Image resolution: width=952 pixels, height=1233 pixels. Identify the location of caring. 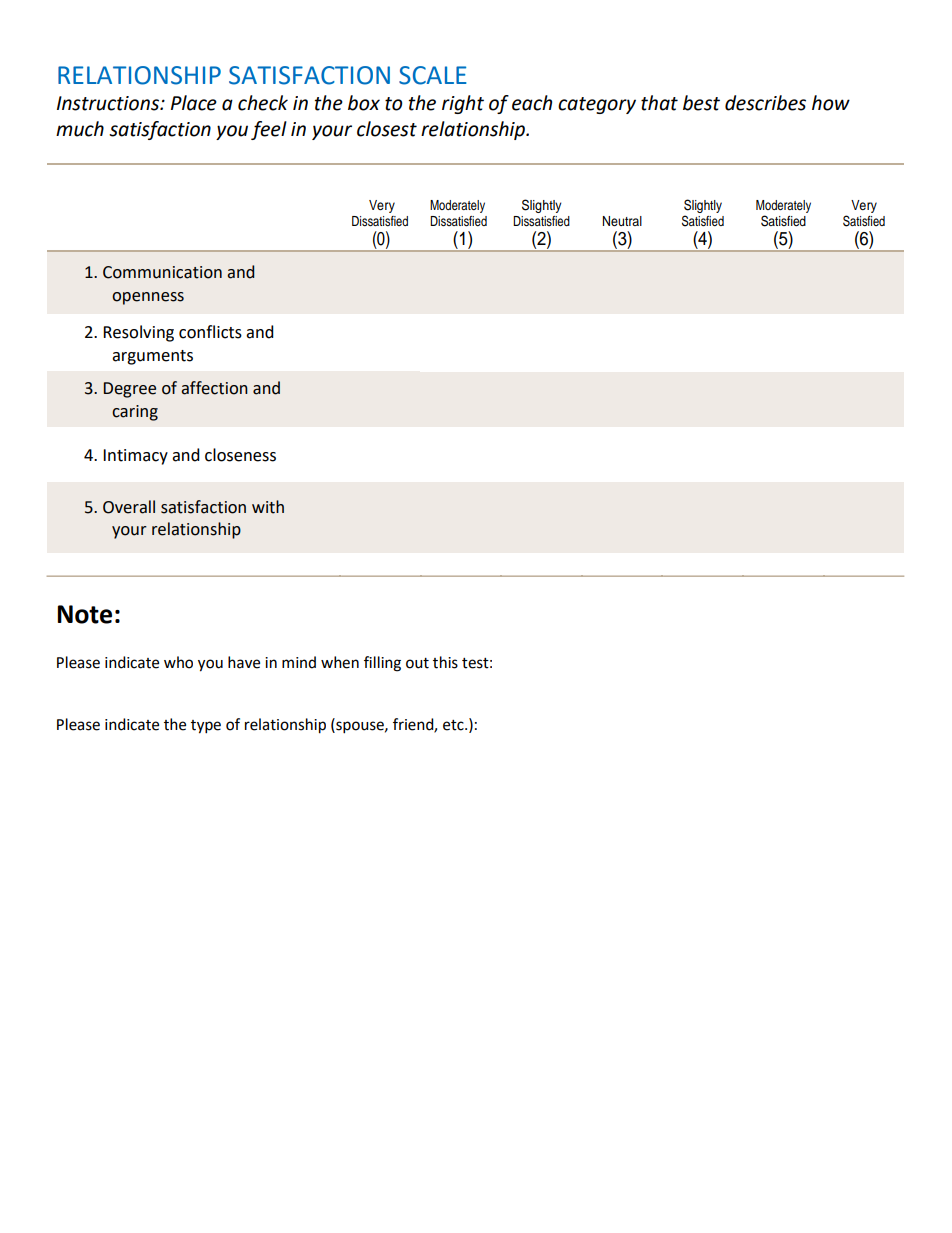
(135, 413).
